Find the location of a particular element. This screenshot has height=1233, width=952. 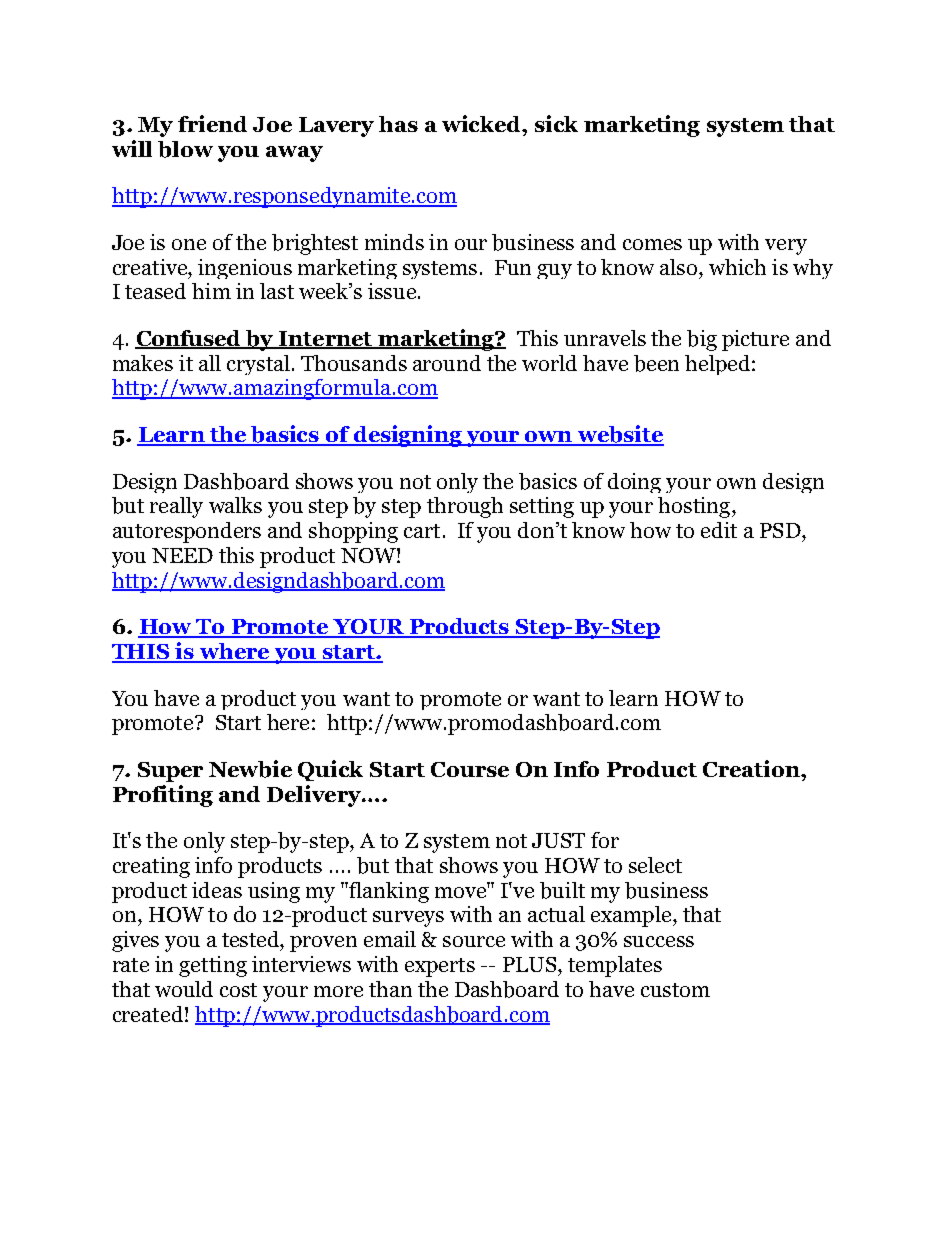

experts is located at coordinates (440, 967).
